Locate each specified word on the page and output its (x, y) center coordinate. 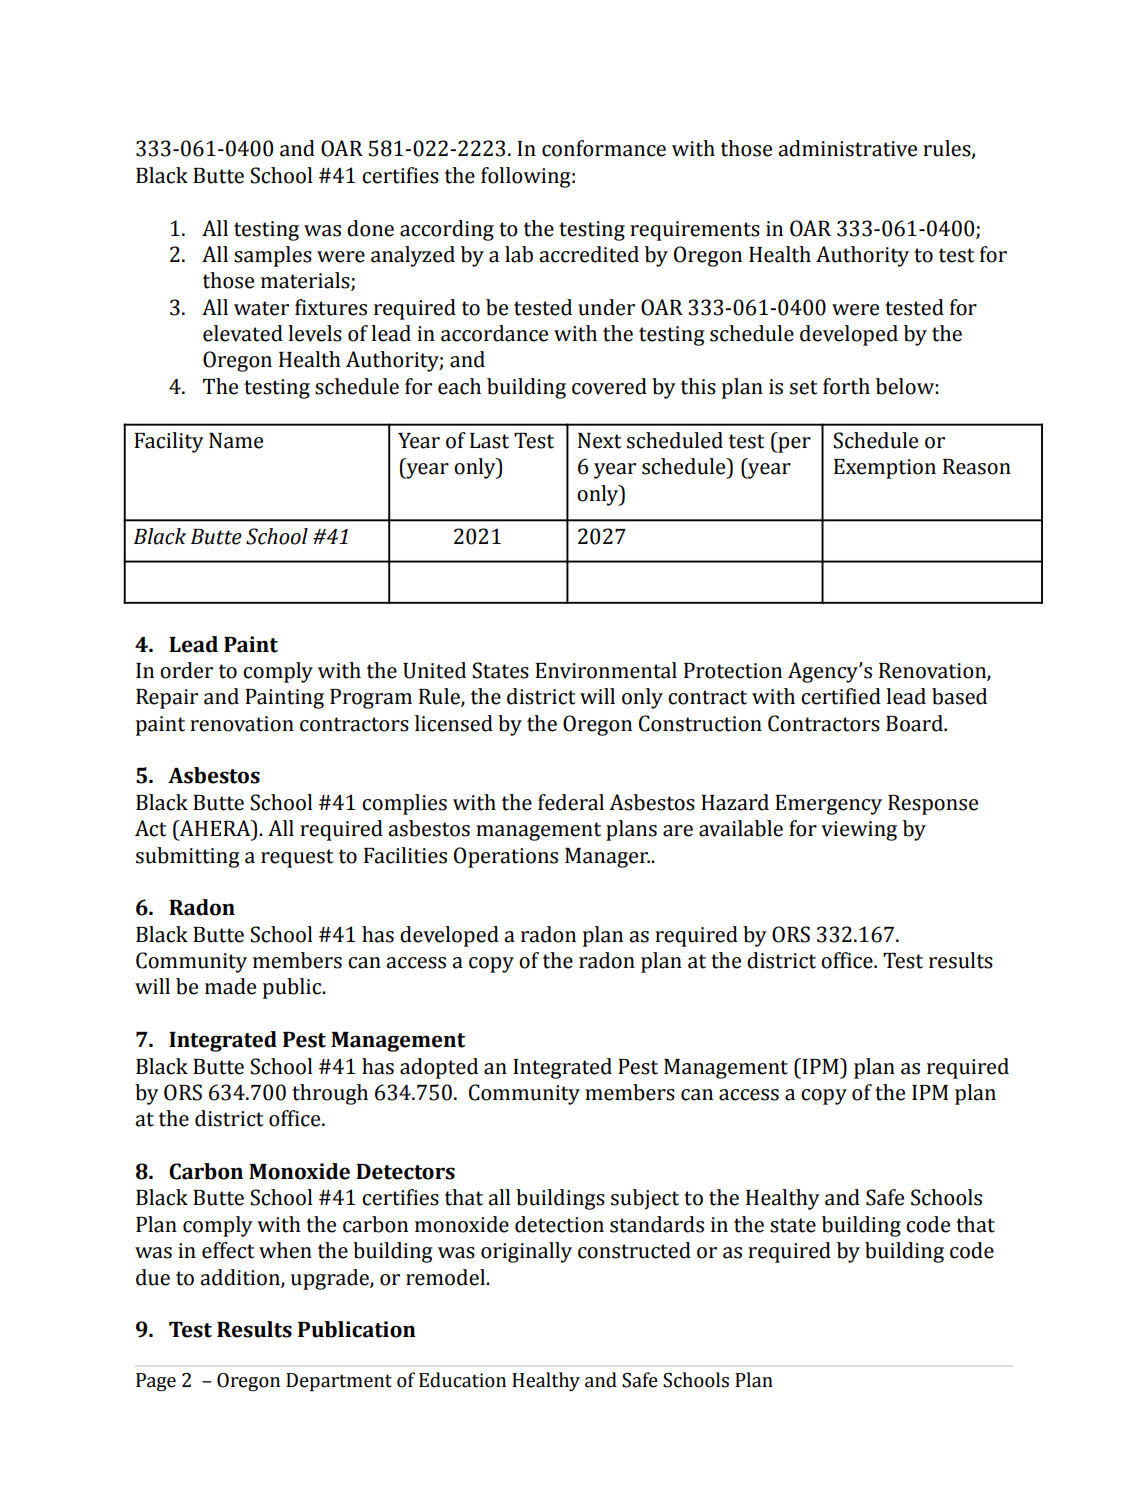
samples (273, 256)
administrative (847, 148)
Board (915, 723)
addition (241, 1278)
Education (462, 1380)
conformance (604, 148)
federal (571, 802)
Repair (167, 699)
